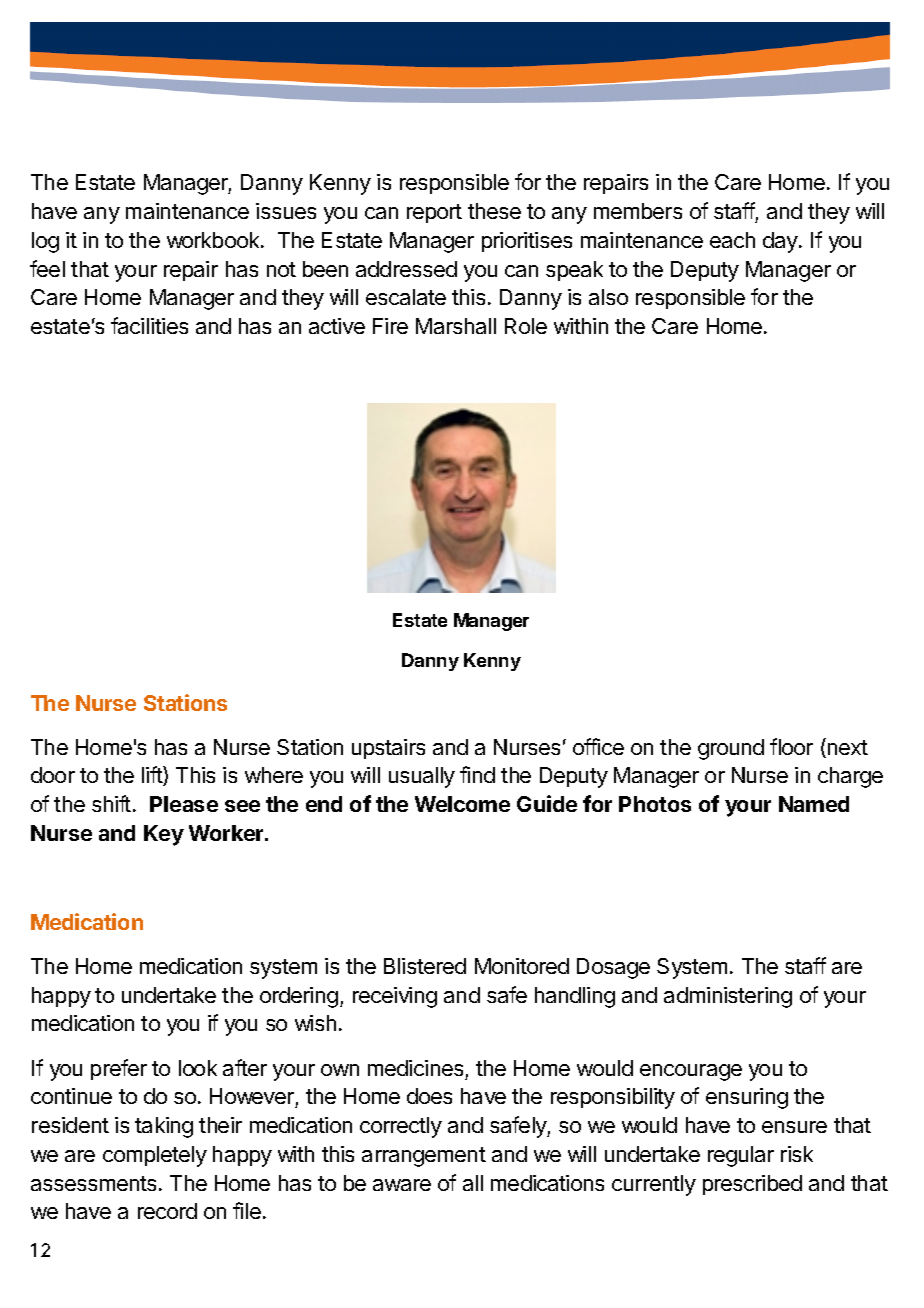 The image size is (924, 1308). I want to click on report, so click(434, 213).
